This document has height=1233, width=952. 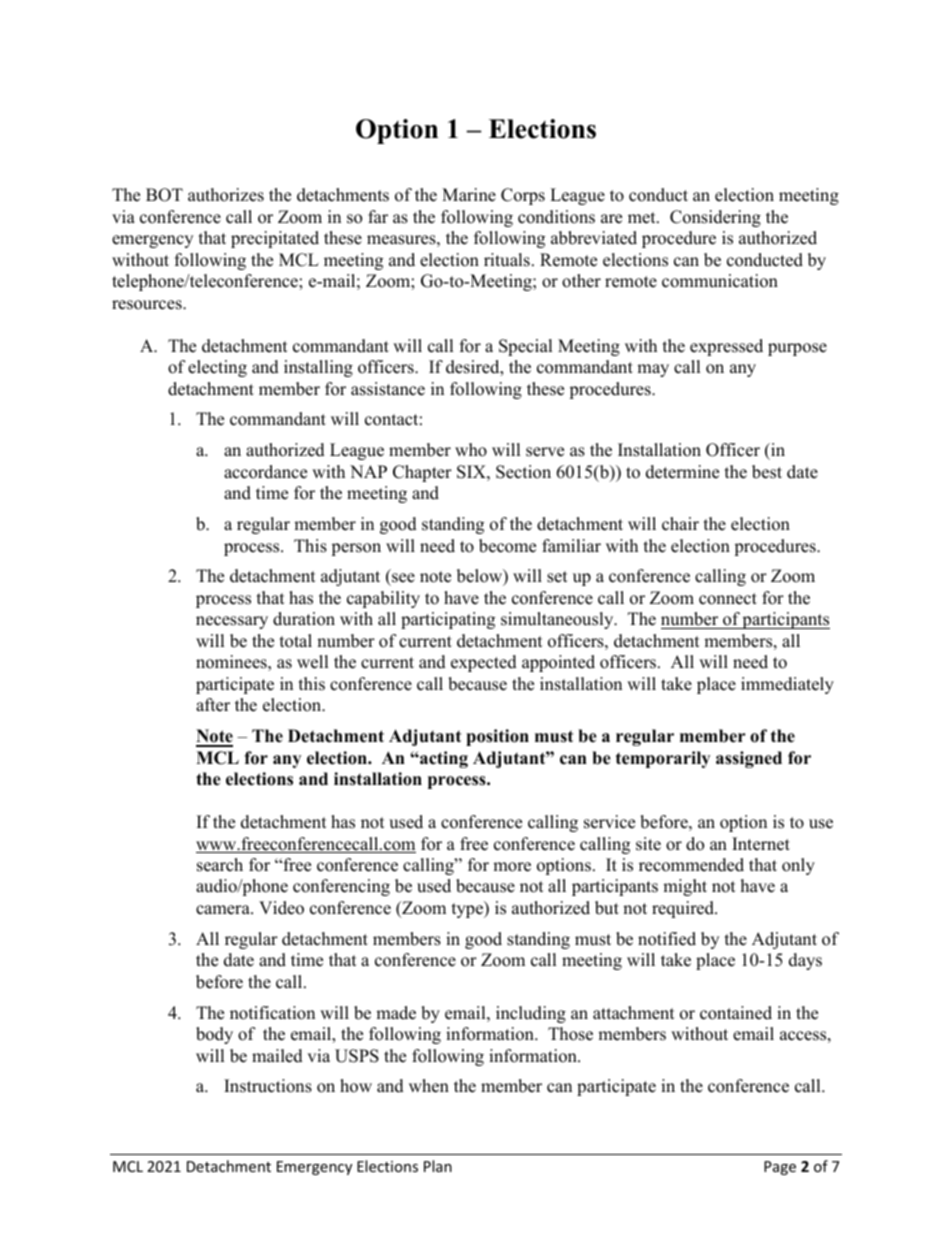 I want to click on accordance, so click(x=265, y=472).
